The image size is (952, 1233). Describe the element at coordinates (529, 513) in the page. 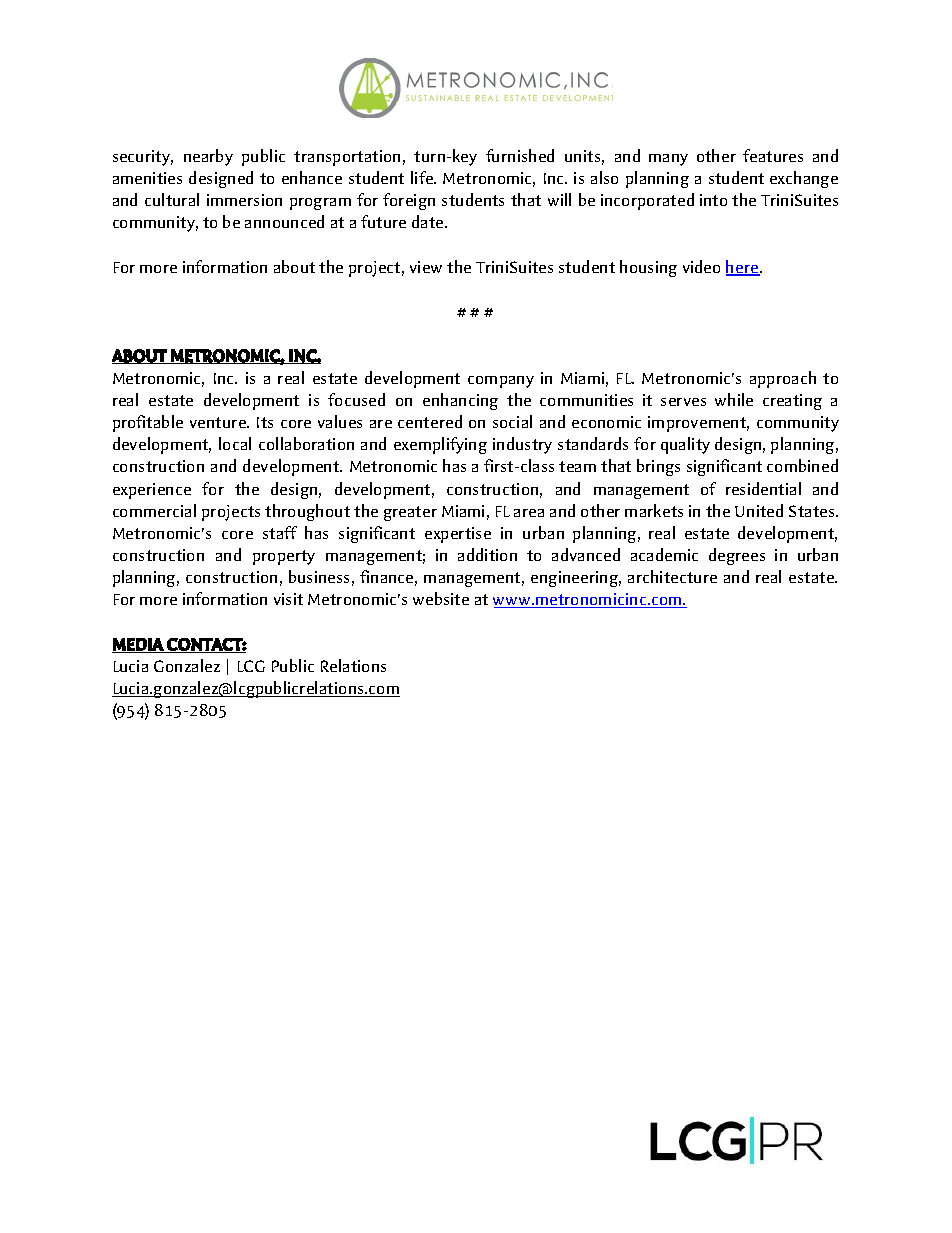

I see `area` at that location.
